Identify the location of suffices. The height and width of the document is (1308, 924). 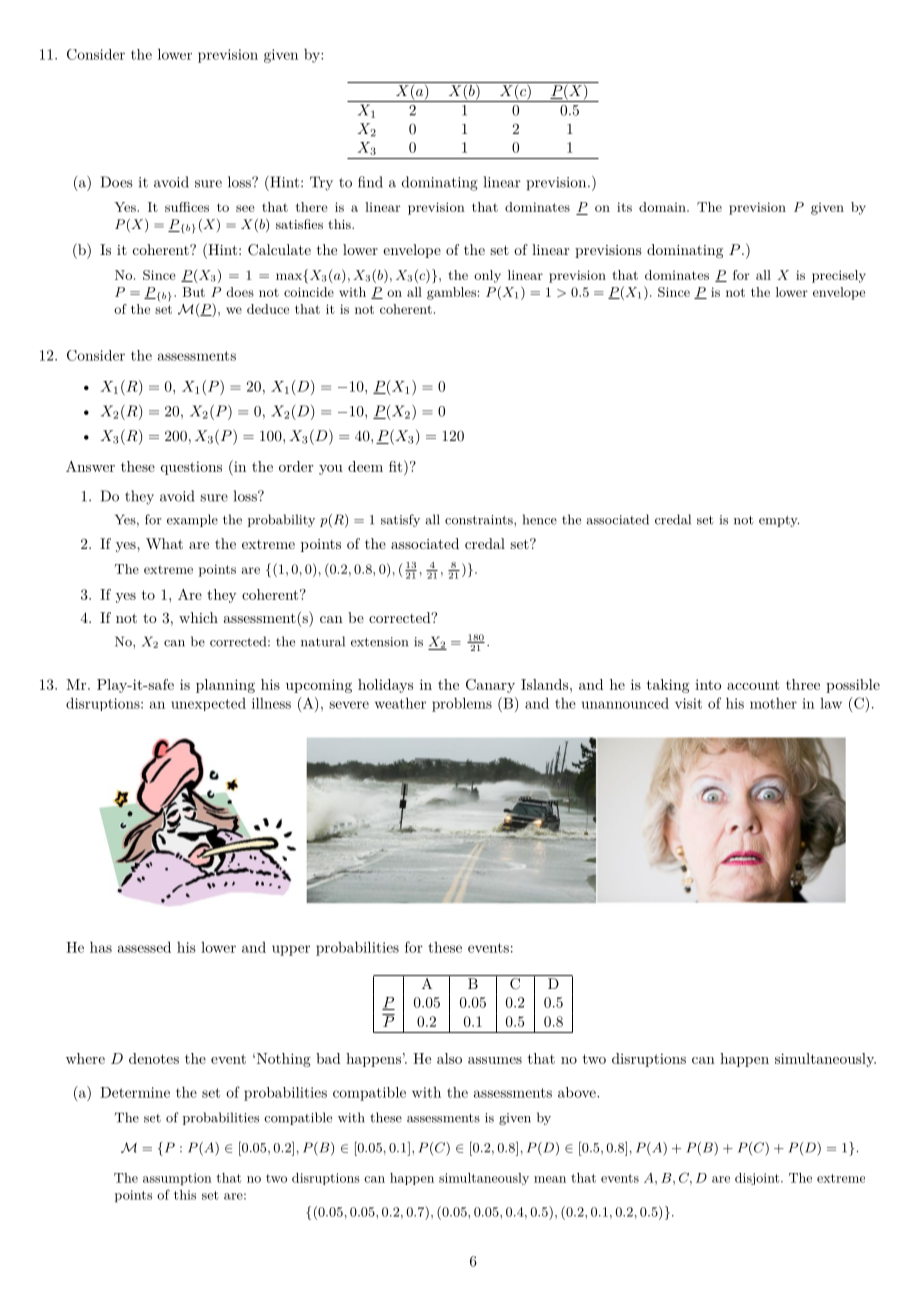
(187, 207).
